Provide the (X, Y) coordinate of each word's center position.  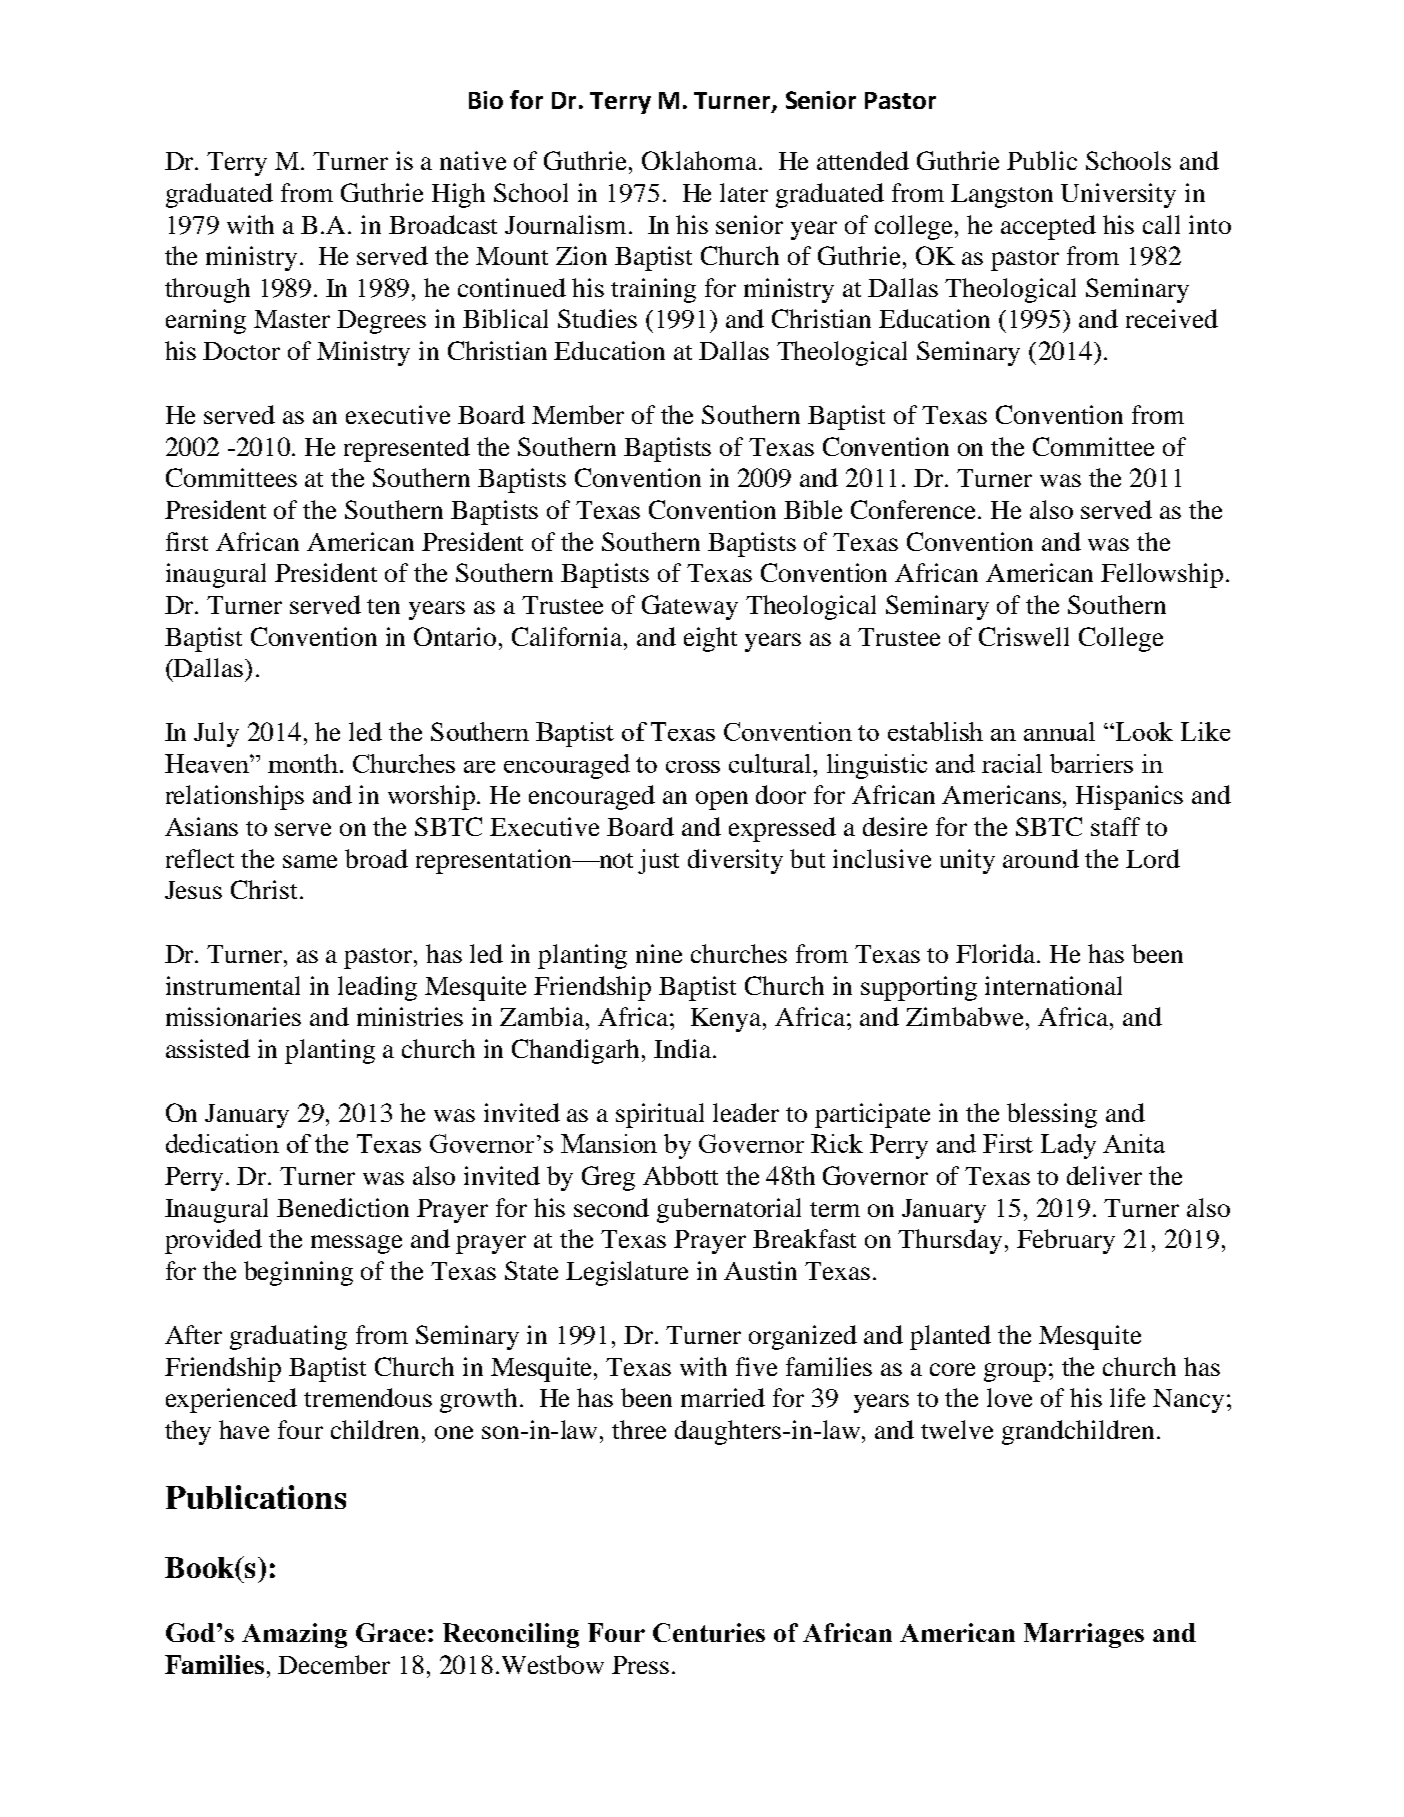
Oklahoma (699, 160)
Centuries (709, 1632)
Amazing (294, 1635)
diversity (735, 861)
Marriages (1084, 1635)
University (1118, 195)
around (1041, 858)
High (458, 195)
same (310, 861)
